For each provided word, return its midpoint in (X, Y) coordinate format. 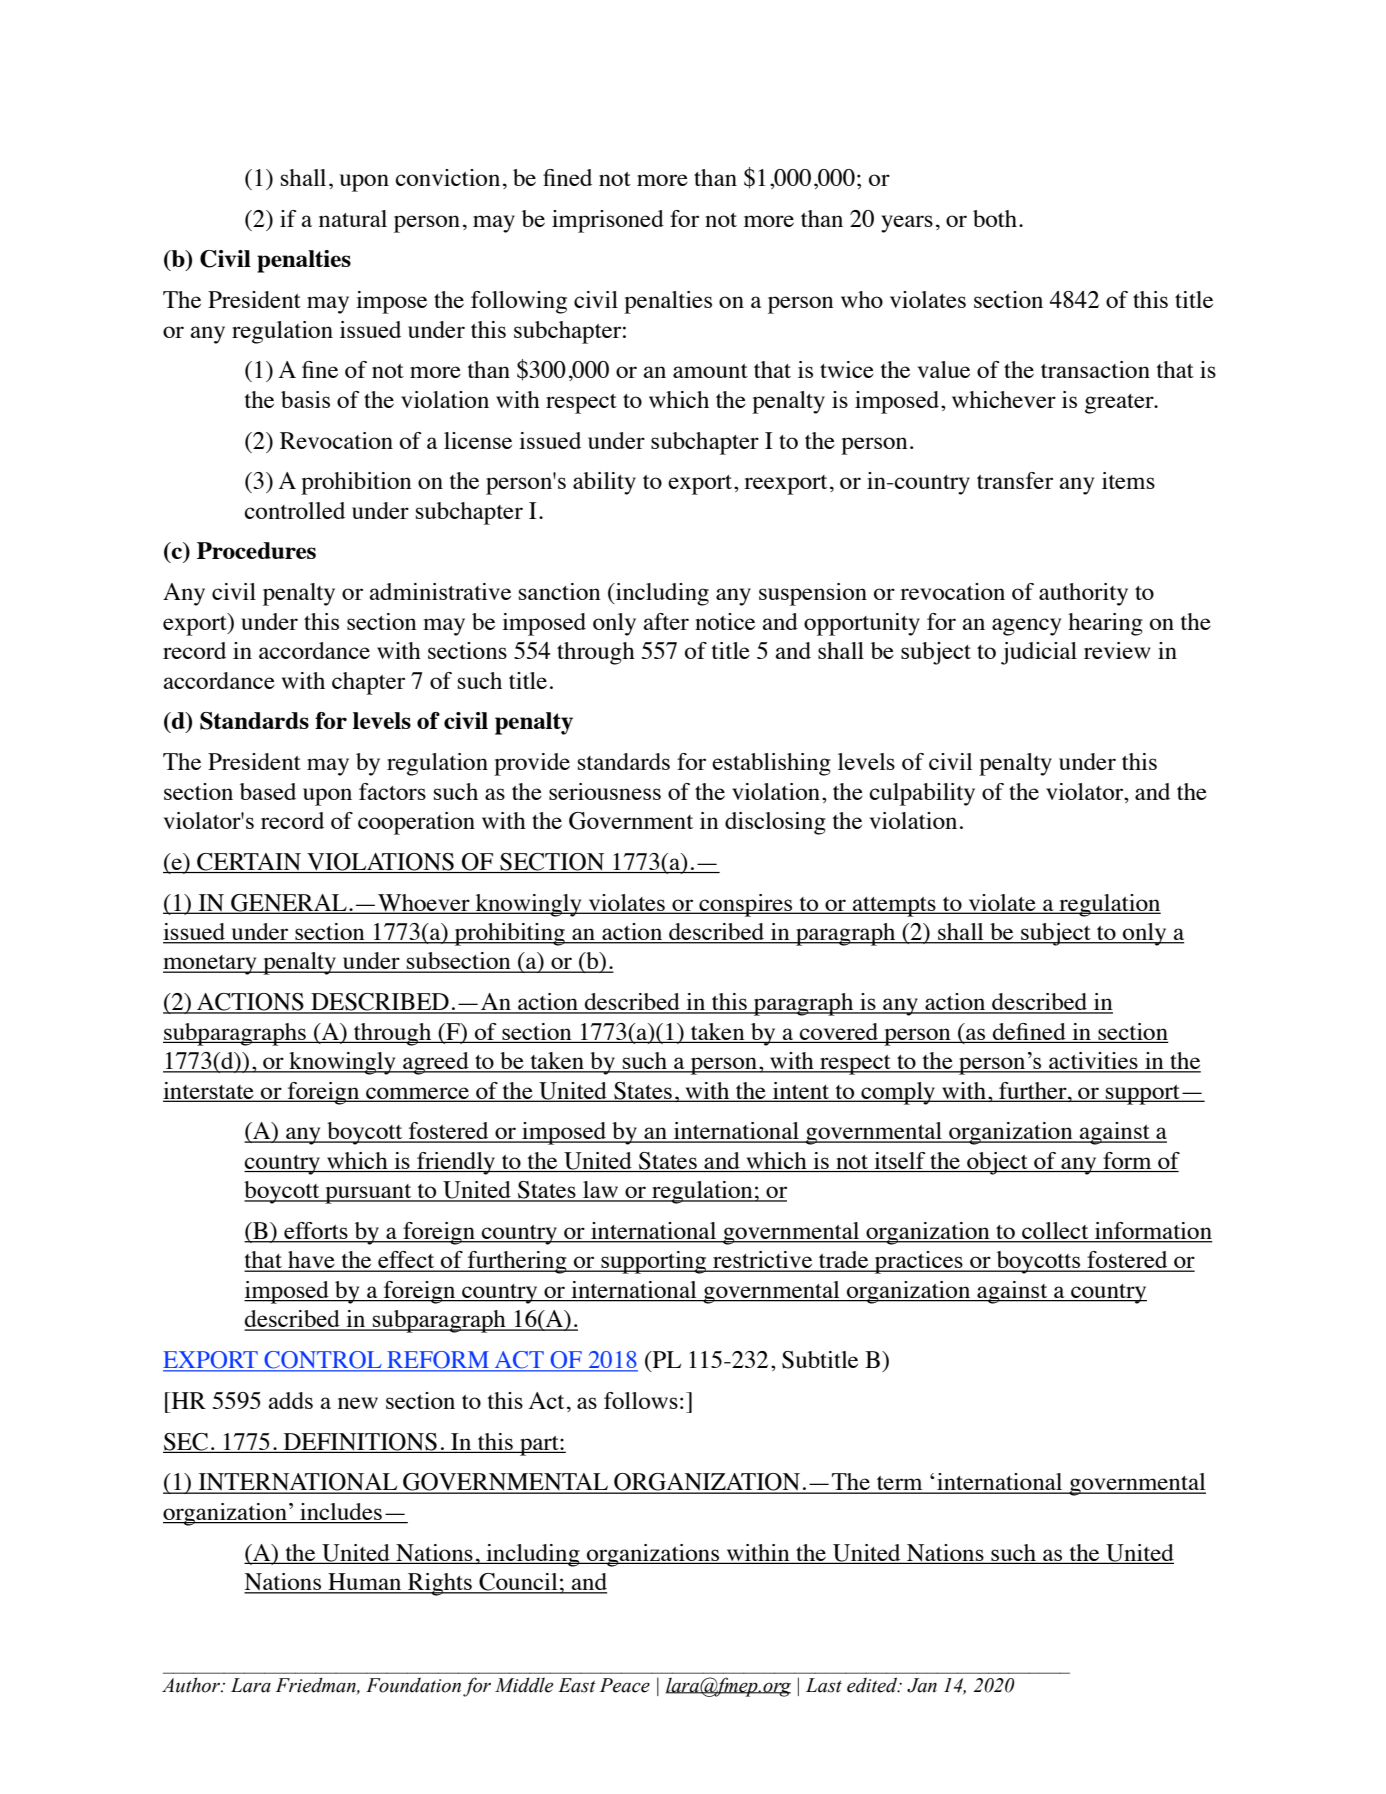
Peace (625, 1685)
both (995, 218)
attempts (894, 907)
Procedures (256, 550)
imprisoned (608, 221)
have (311, 1261)
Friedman (317, 1686)
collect (1055, 1232)
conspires (746, 905)
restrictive (763, 1261)
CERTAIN (249, 863)
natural (353, 218)
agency (1026, 627)
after (666, 621)
